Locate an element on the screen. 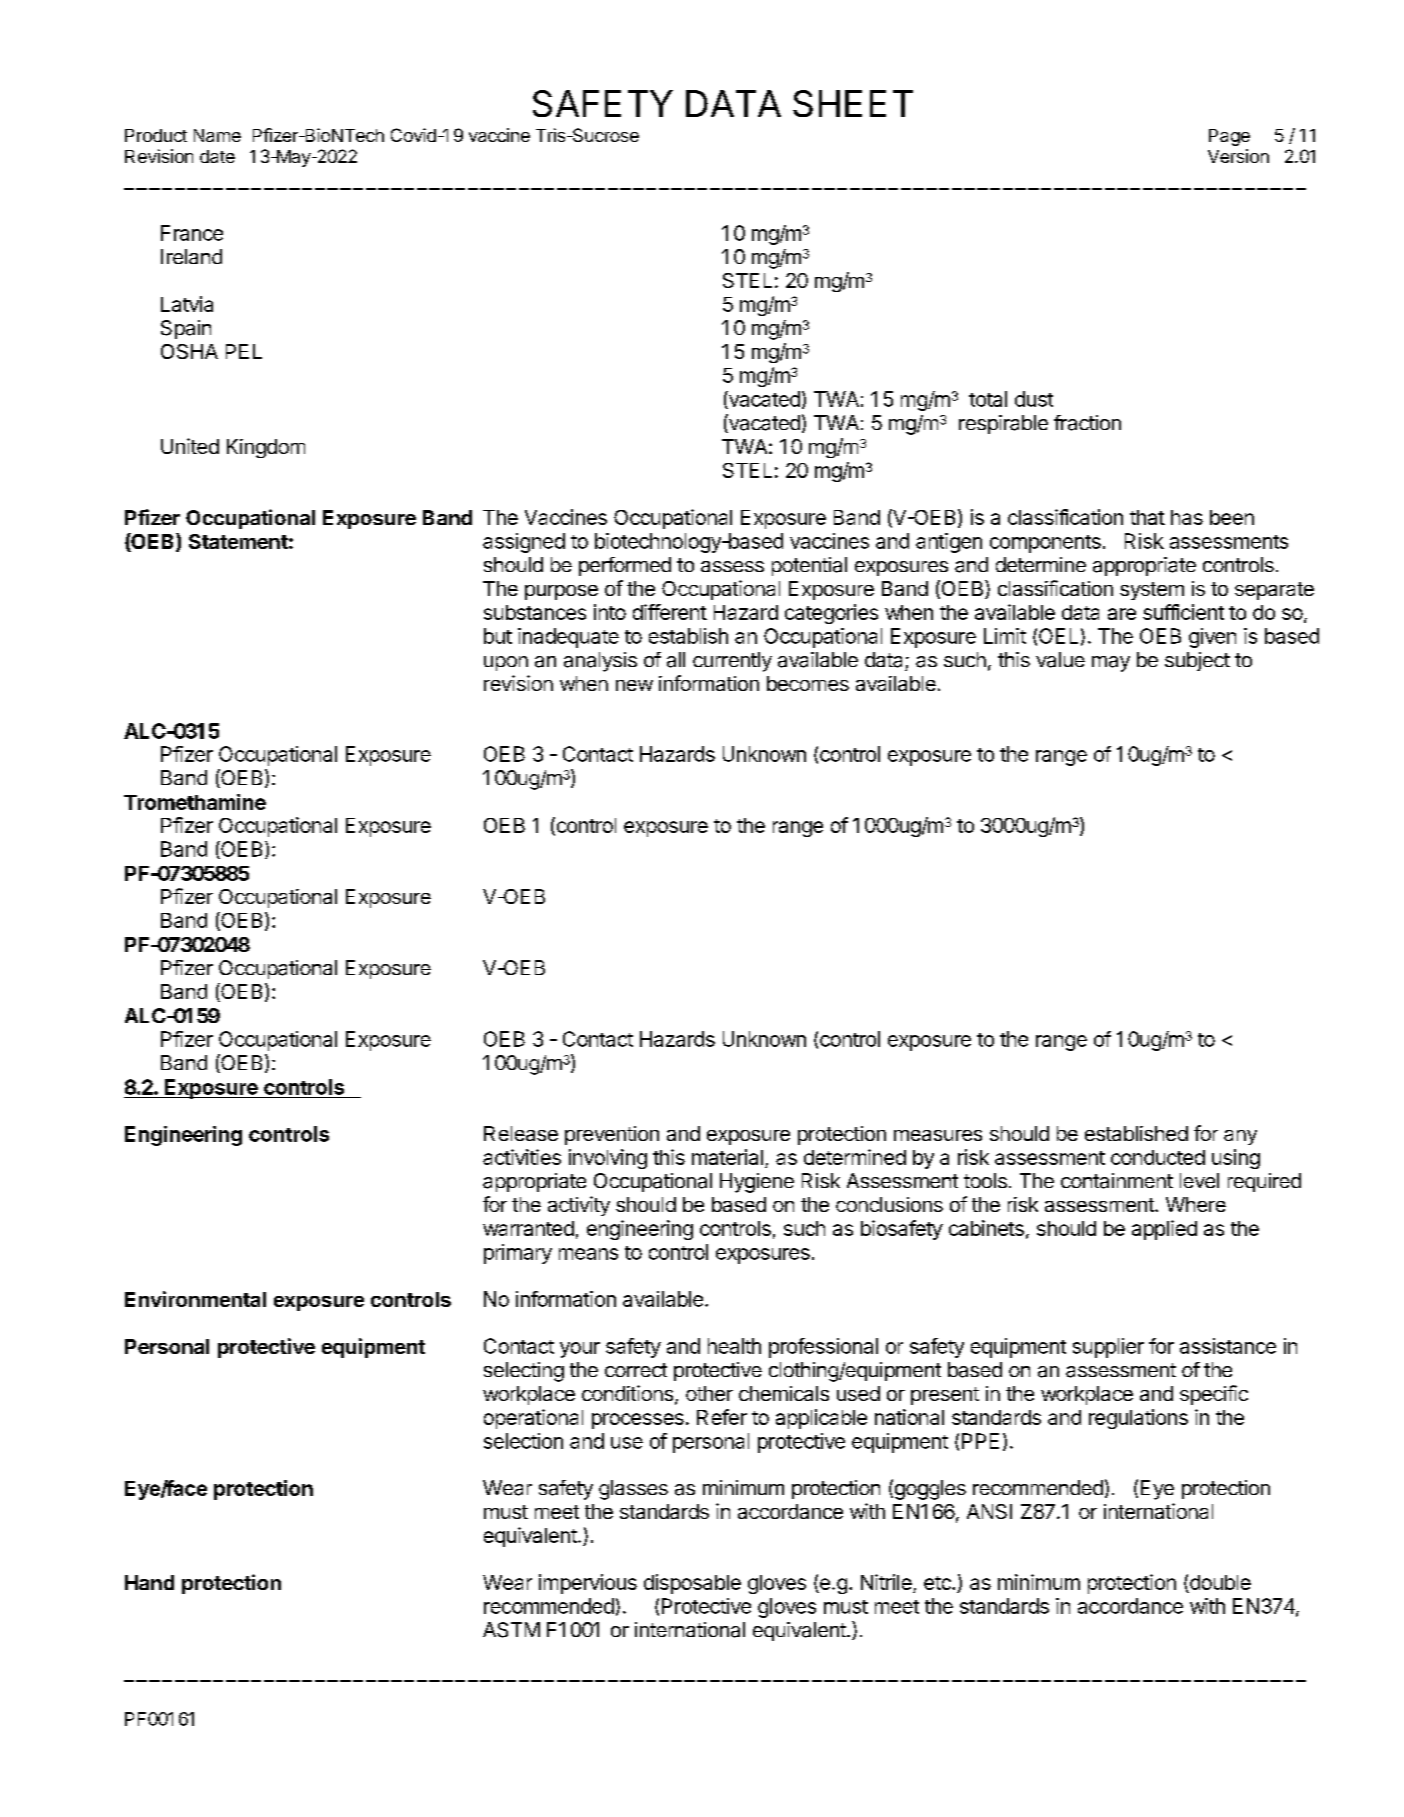 Image resolution: width=1404 pixels, height=1817 pixels. material is located at coordinates (727, 1157).
